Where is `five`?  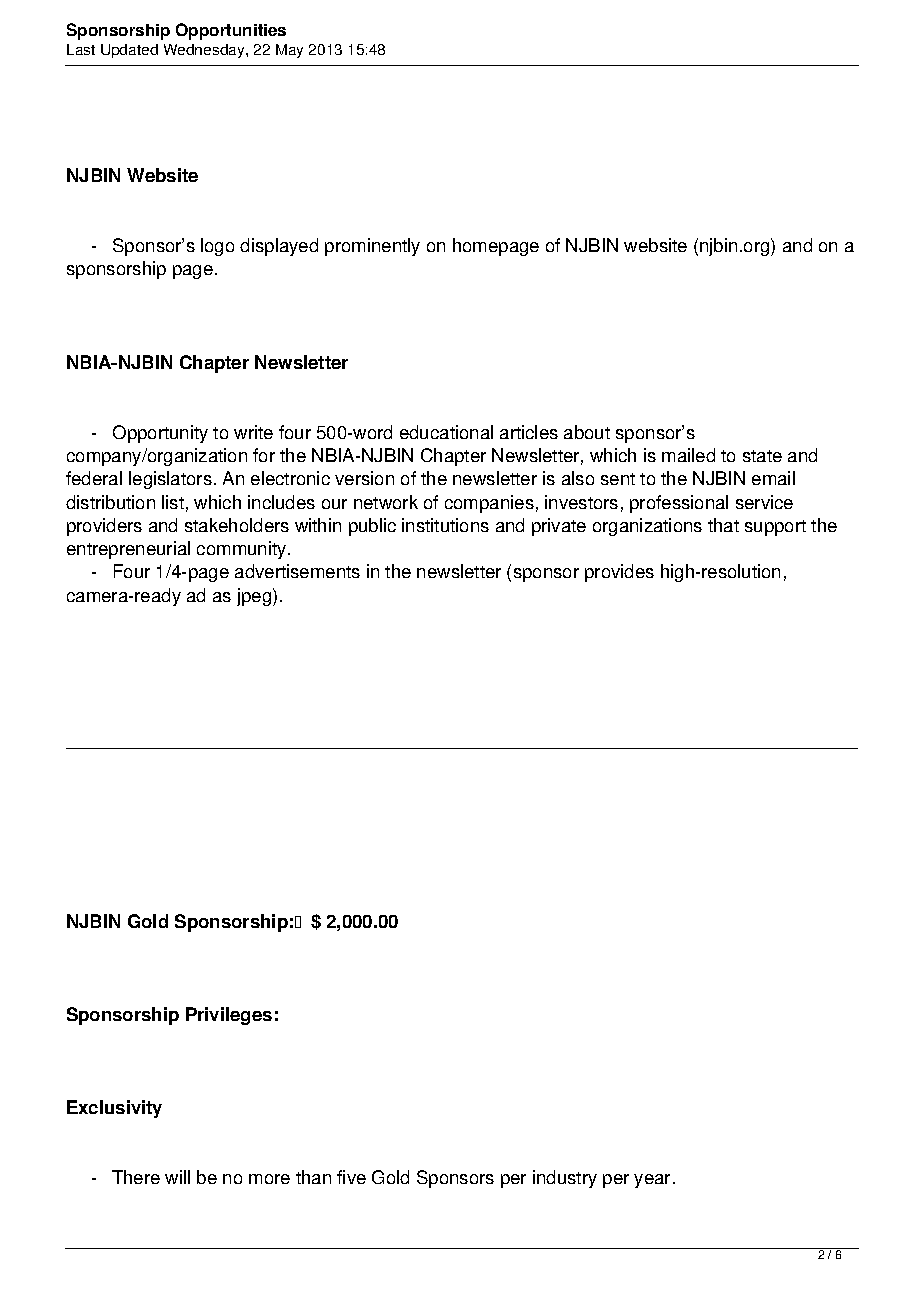 five is located at coordinates (351, 1177).
